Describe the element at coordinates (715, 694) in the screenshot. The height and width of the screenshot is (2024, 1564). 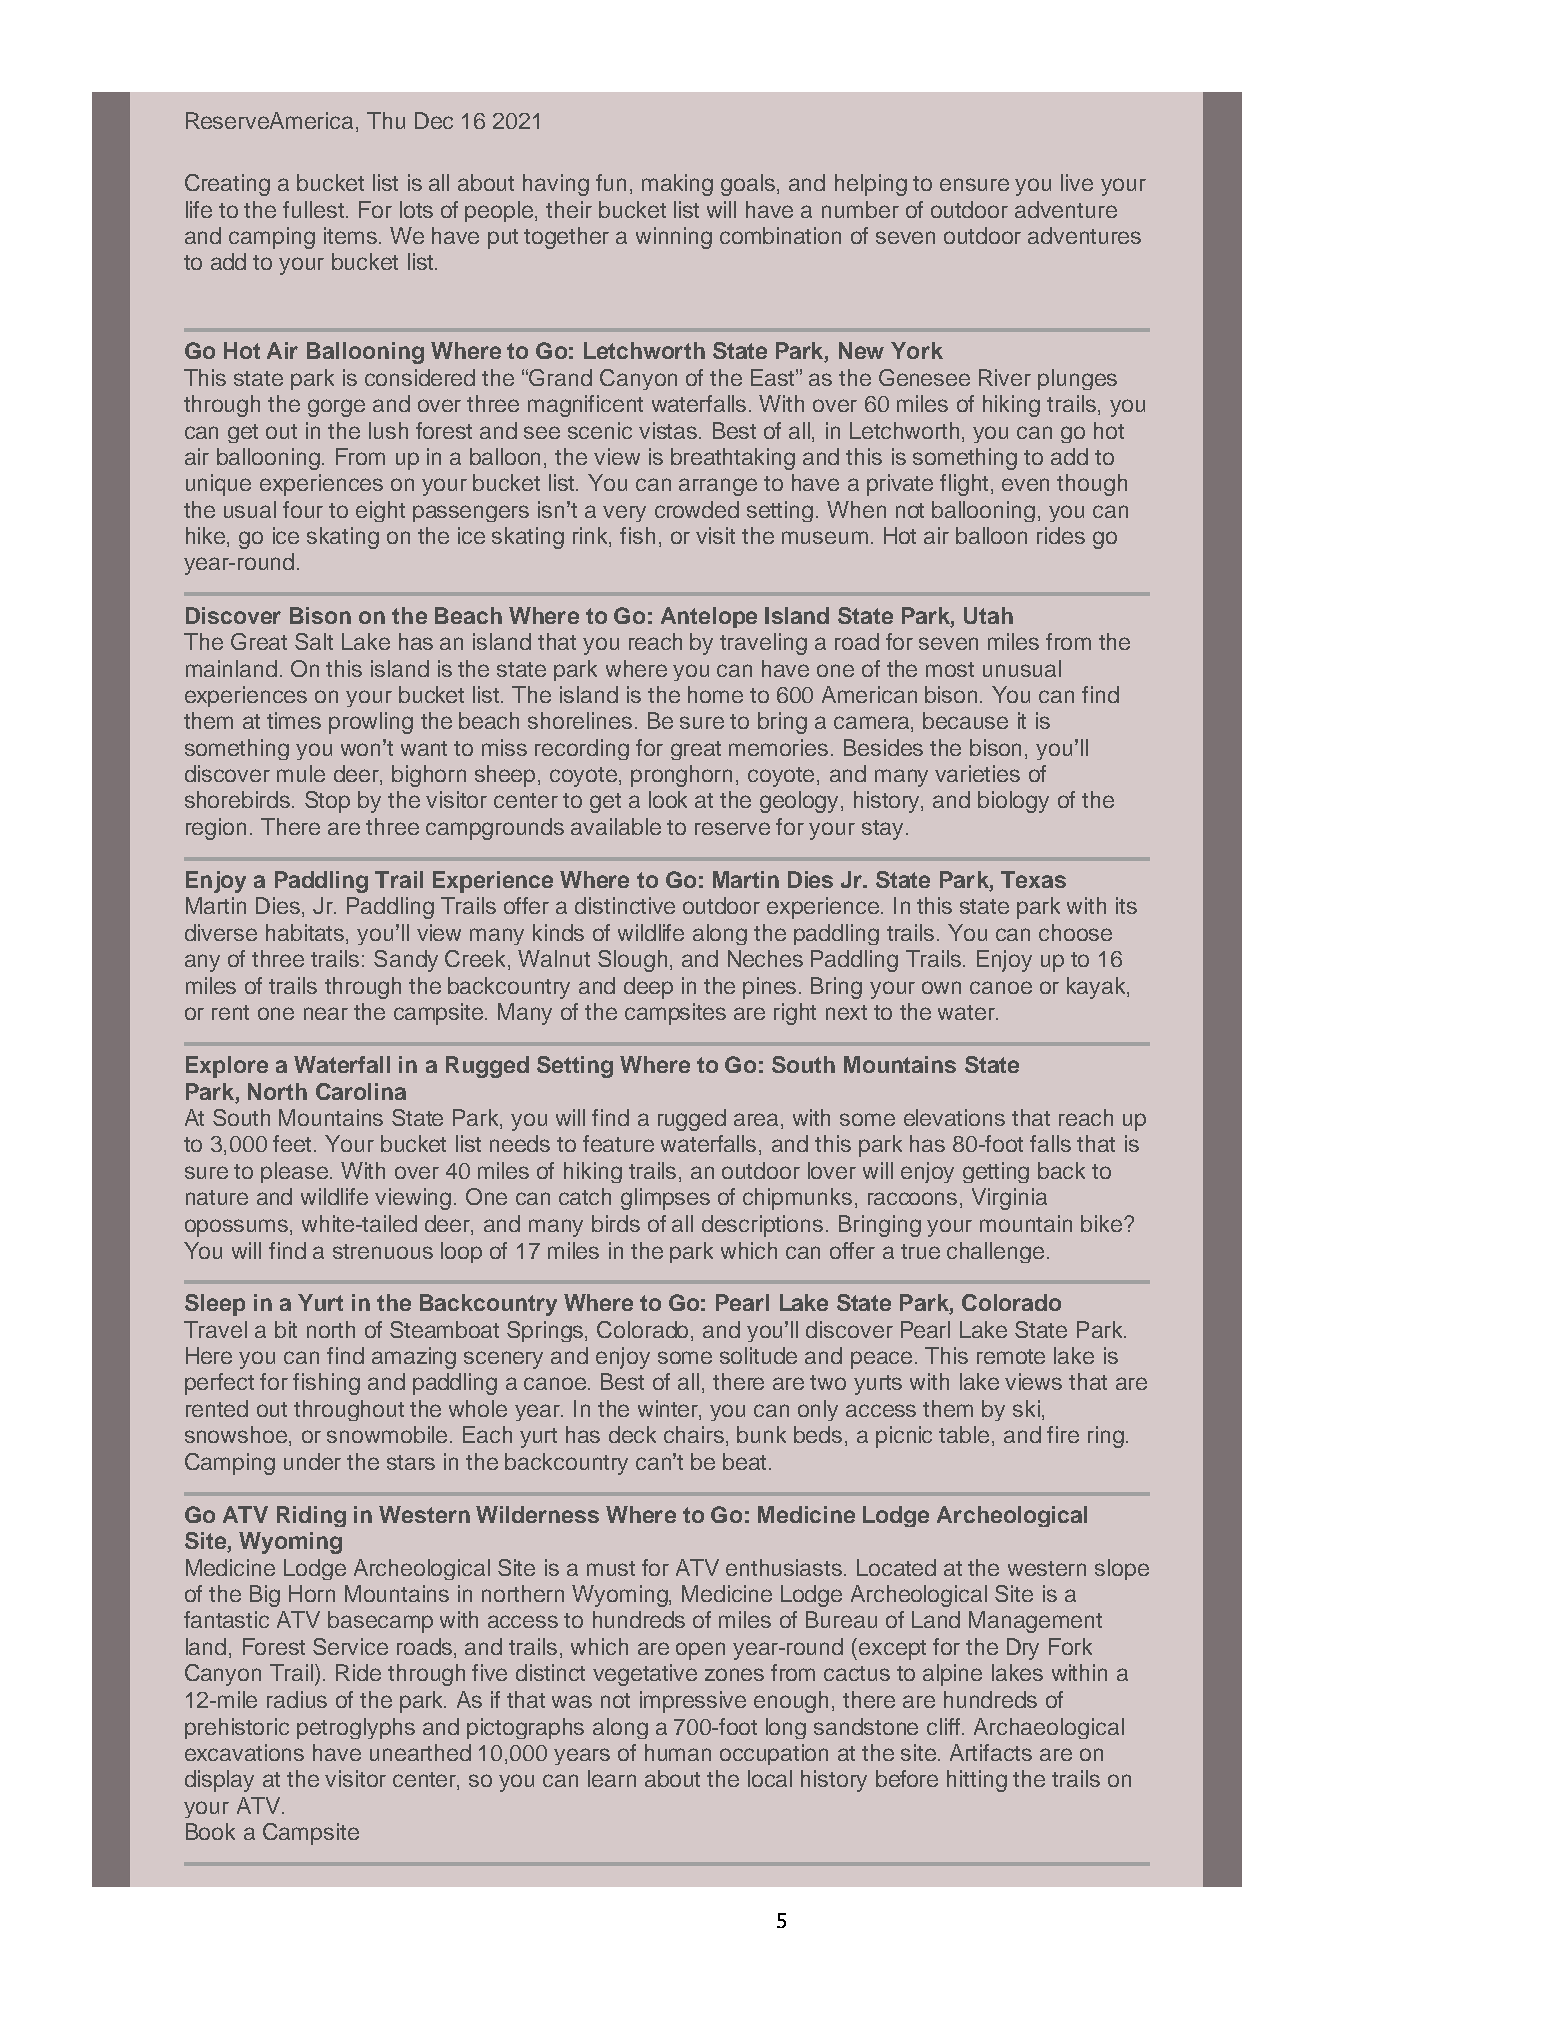
I see `home` at that location.
